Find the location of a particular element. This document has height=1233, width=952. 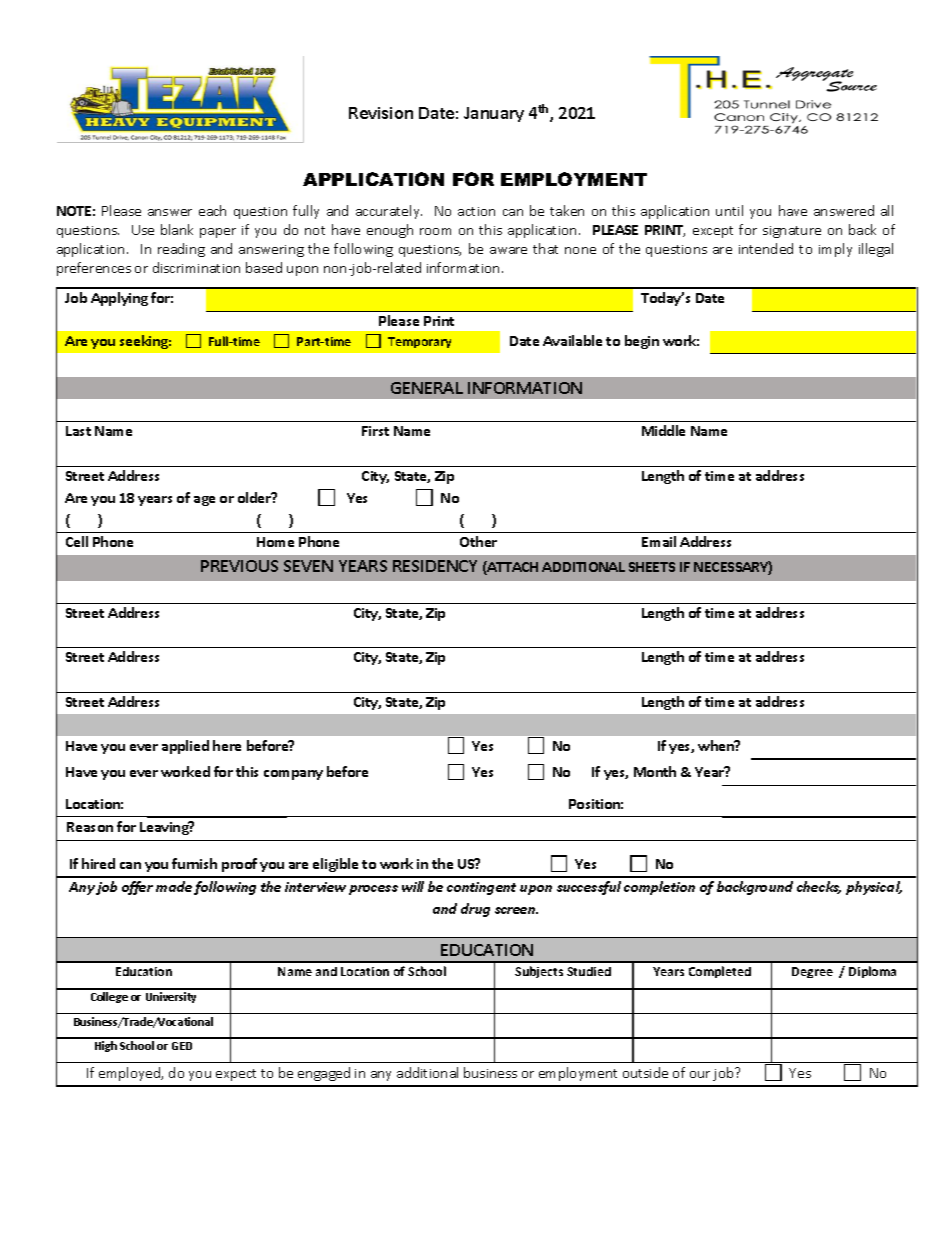

RESIDENCY is located at coordinates (435, 566).
